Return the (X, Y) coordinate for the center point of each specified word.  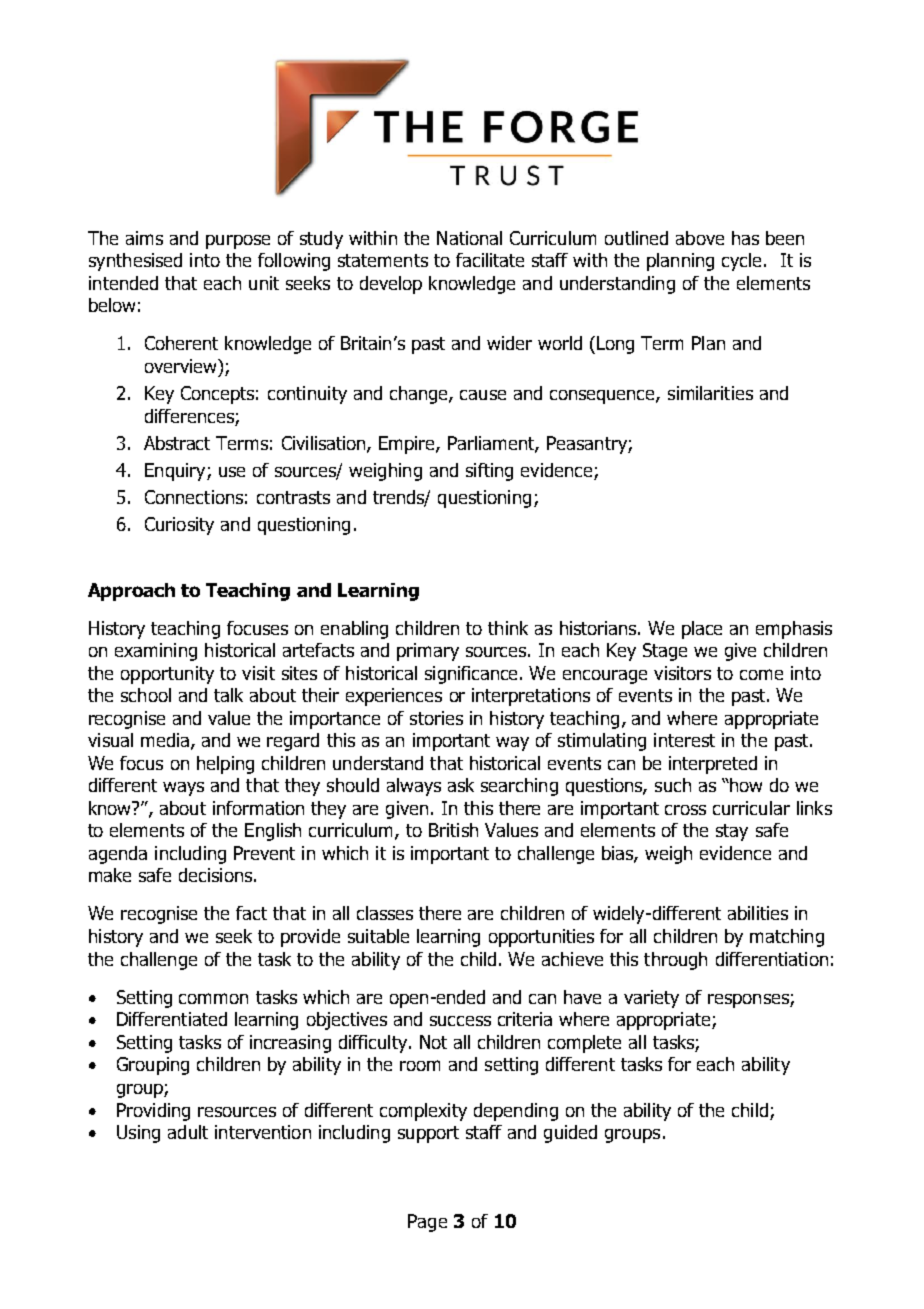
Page (427, 1223)
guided (570, 1134)
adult (188, 1132)
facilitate (490, 260)
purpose (238, 242)
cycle (743, 262)
